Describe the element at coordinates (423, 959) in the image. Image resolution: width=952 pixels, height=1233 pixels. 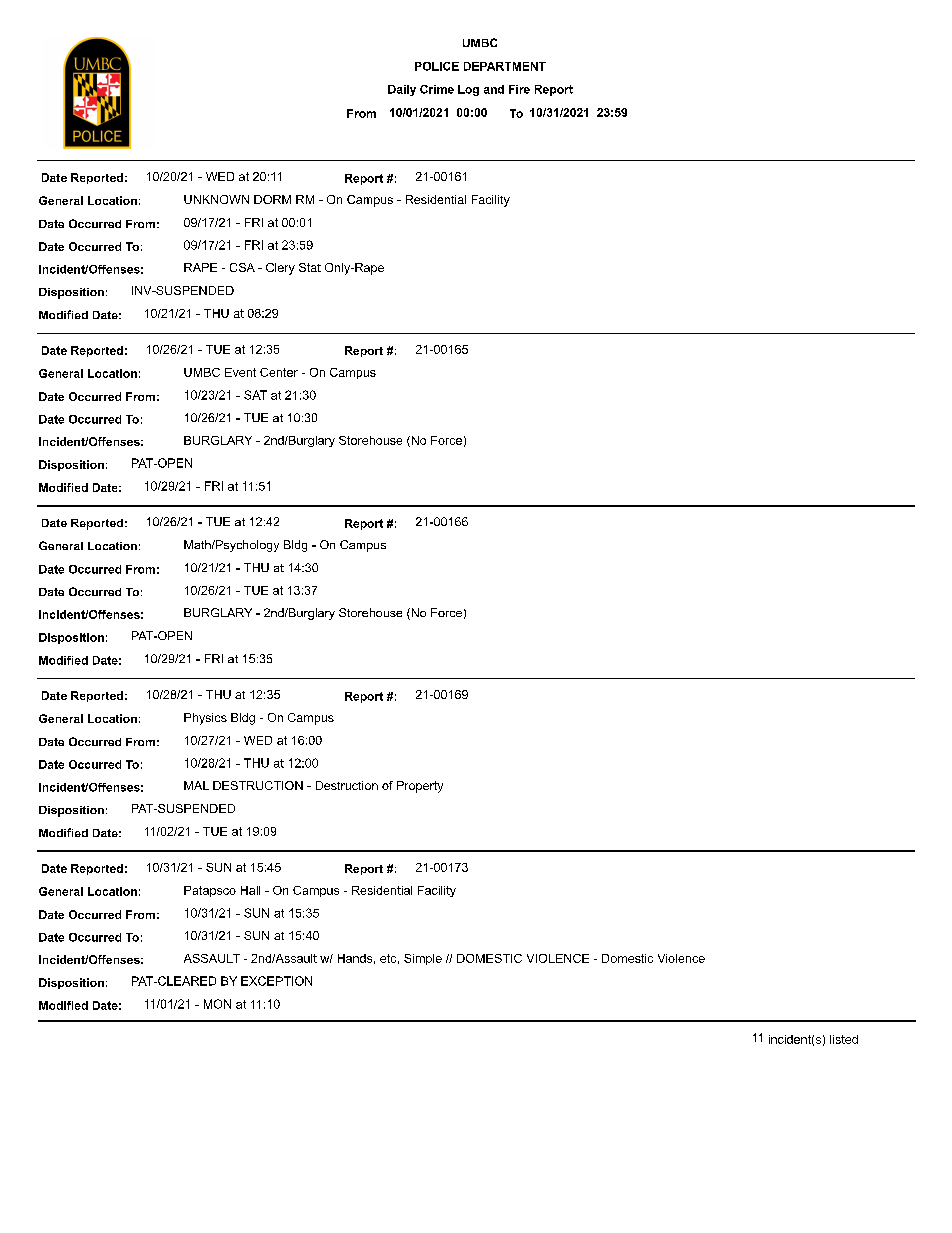
I see `Simple` at that location.
